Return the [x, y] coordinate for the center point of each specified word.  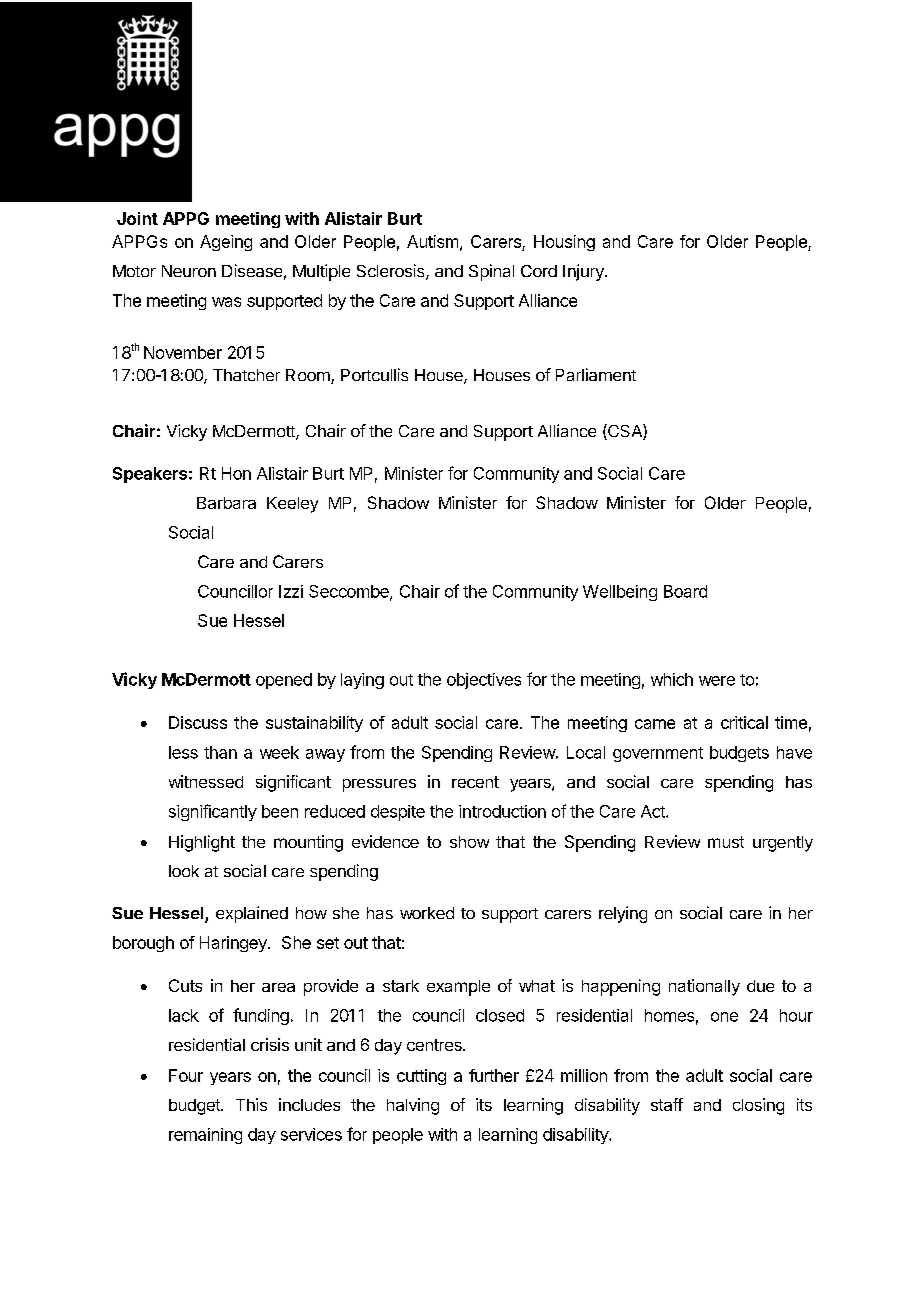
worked [427, 913]
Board [685, 591]
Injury [584, 272]
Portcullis [374, 374]
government [658, 754]
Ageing [226, 243]
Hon [236, 473]
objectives [484, 681]
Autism [432, 241]
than [220, 752]
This [251, 1104]
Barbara [226, 503]
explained [252, 914]
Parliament [596, 374]
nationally [704, 987]
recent [475, 782]
